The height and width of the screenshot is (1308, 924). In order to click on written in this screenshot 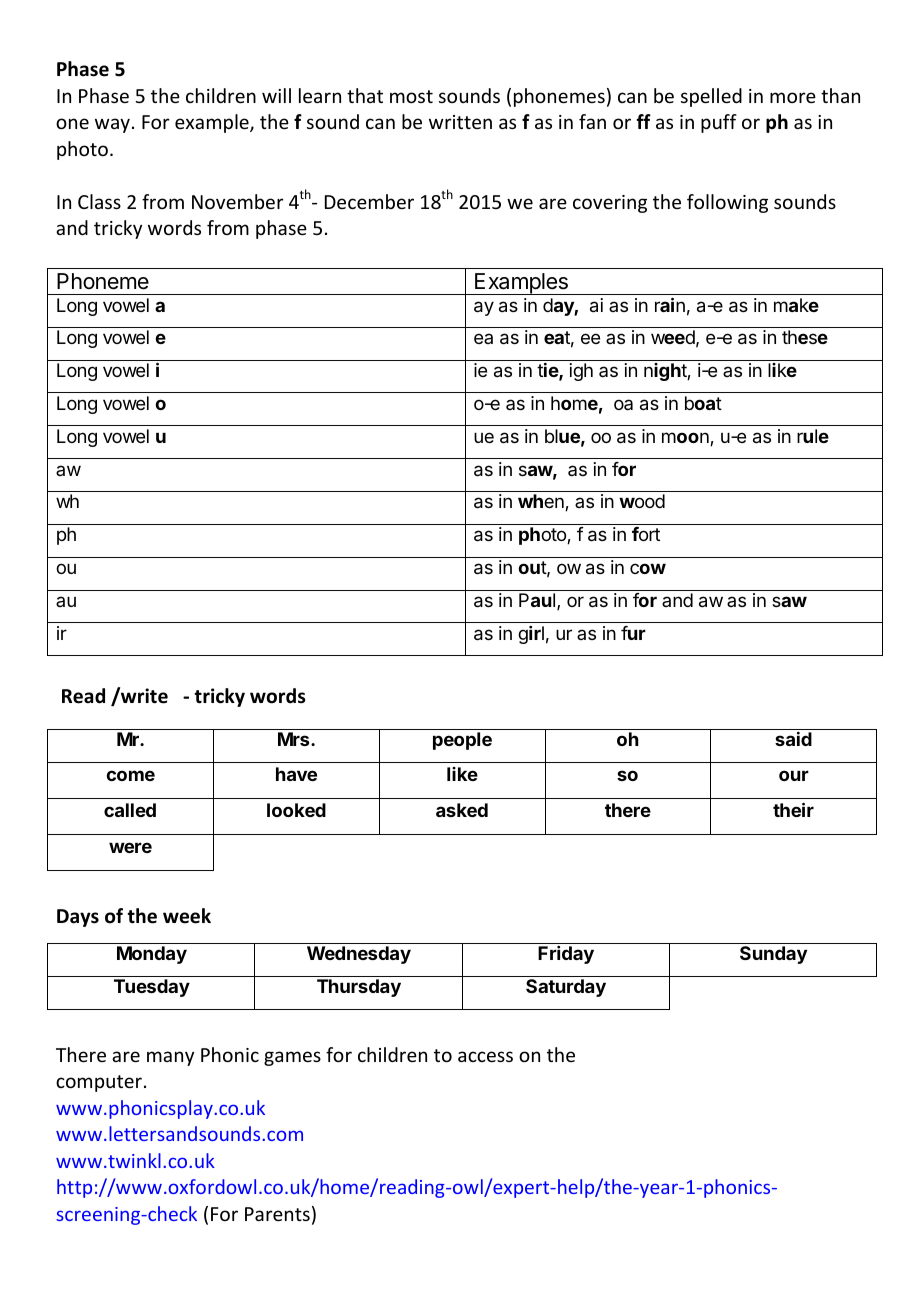, I will do `click(460, 122)`.
